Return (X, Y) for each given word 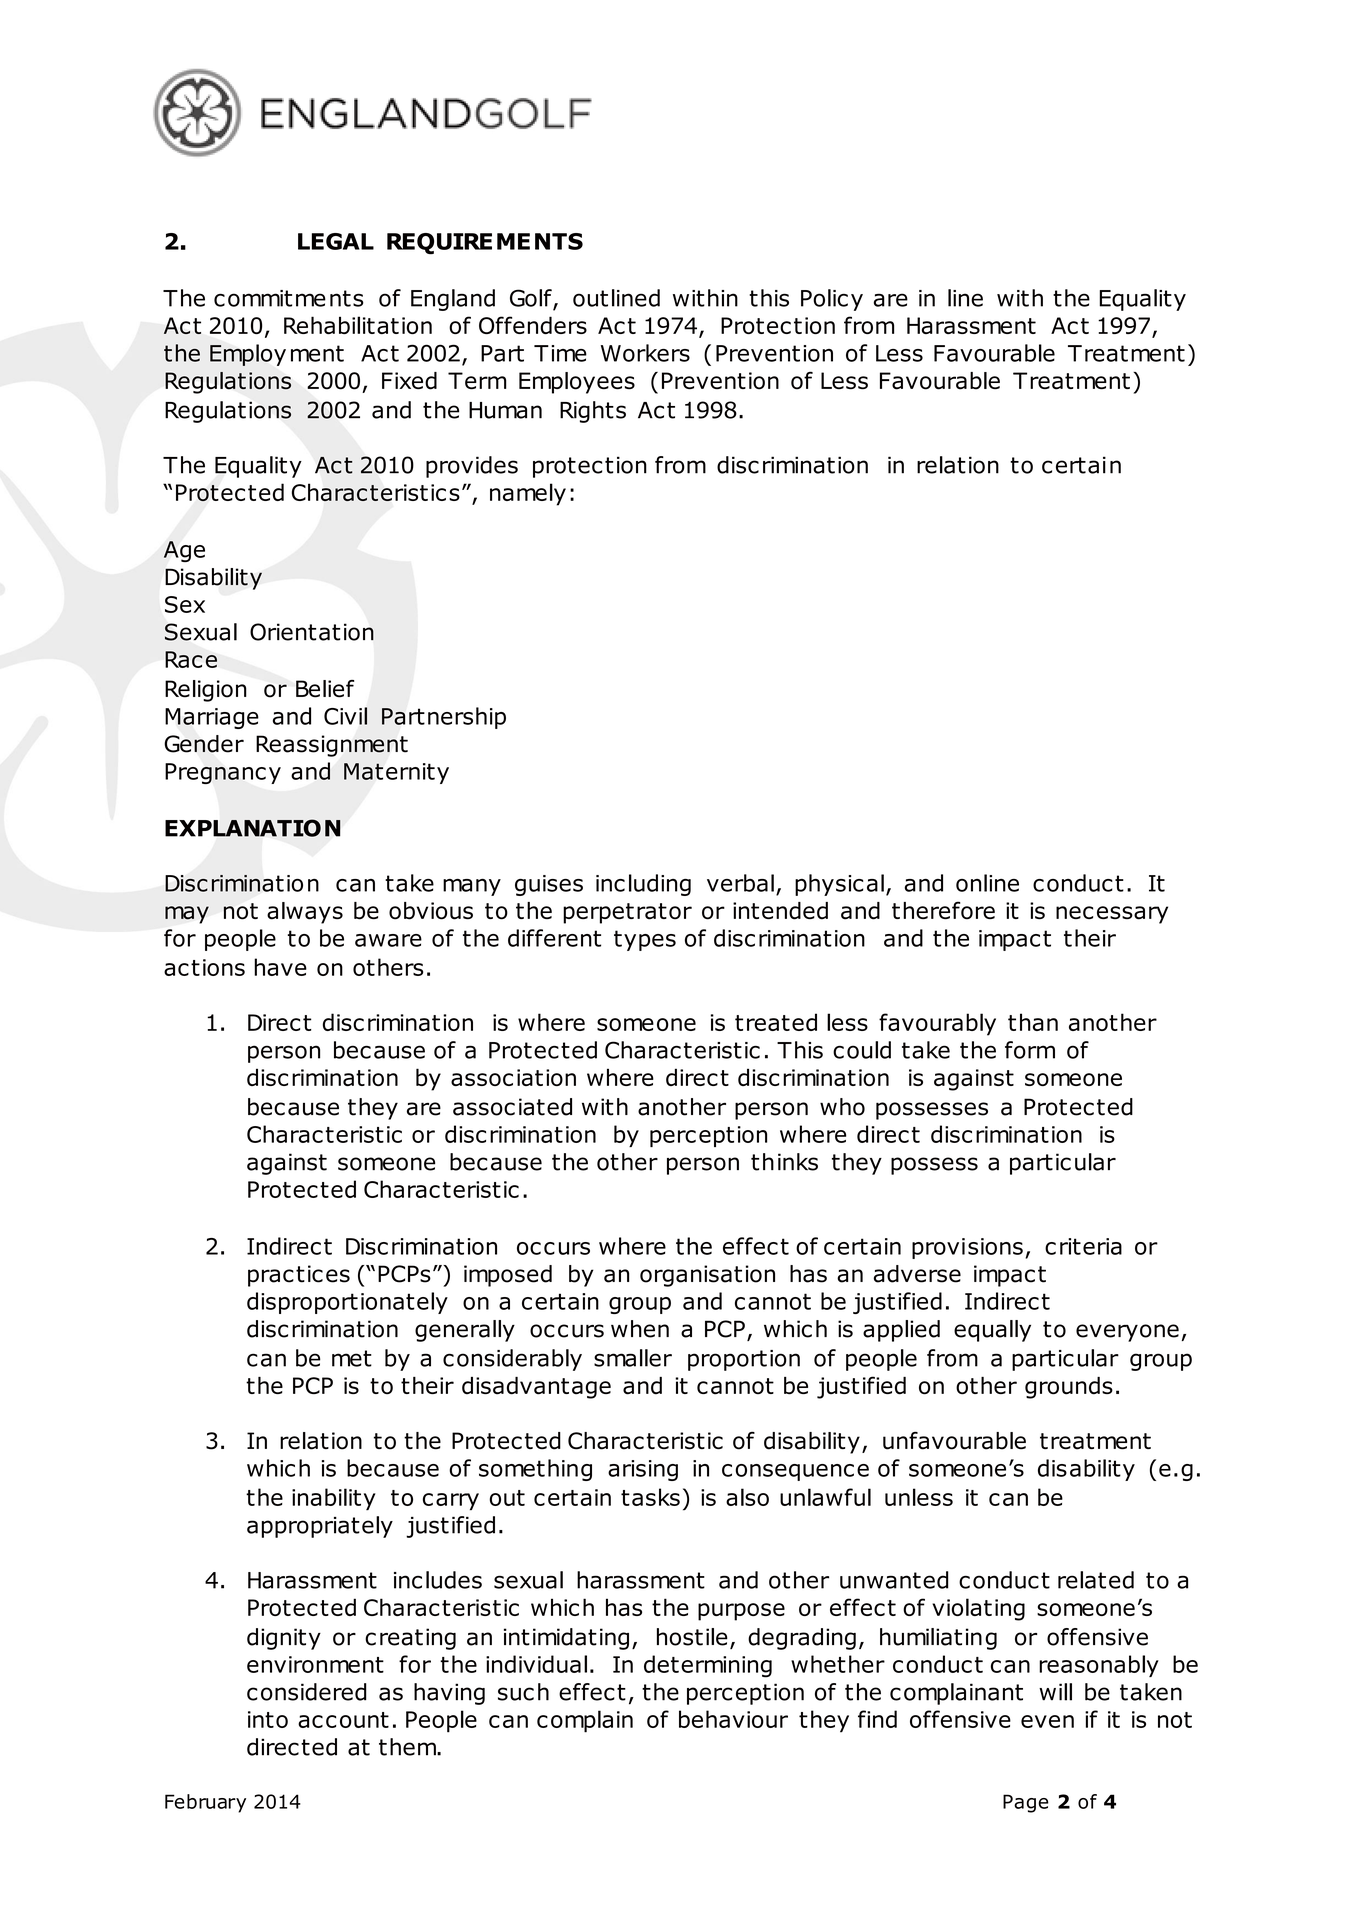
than (1033, 1022)
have (280, 967)
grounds (1069, 1388)
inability (334, 1499)
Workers (645, 353)
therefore (943, 910)
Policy (832, 300)
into (268, 1719)
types (645, 940)
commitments (289, 298)
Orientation (312, 632)
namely (528, 494)
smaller (633, 1358)
